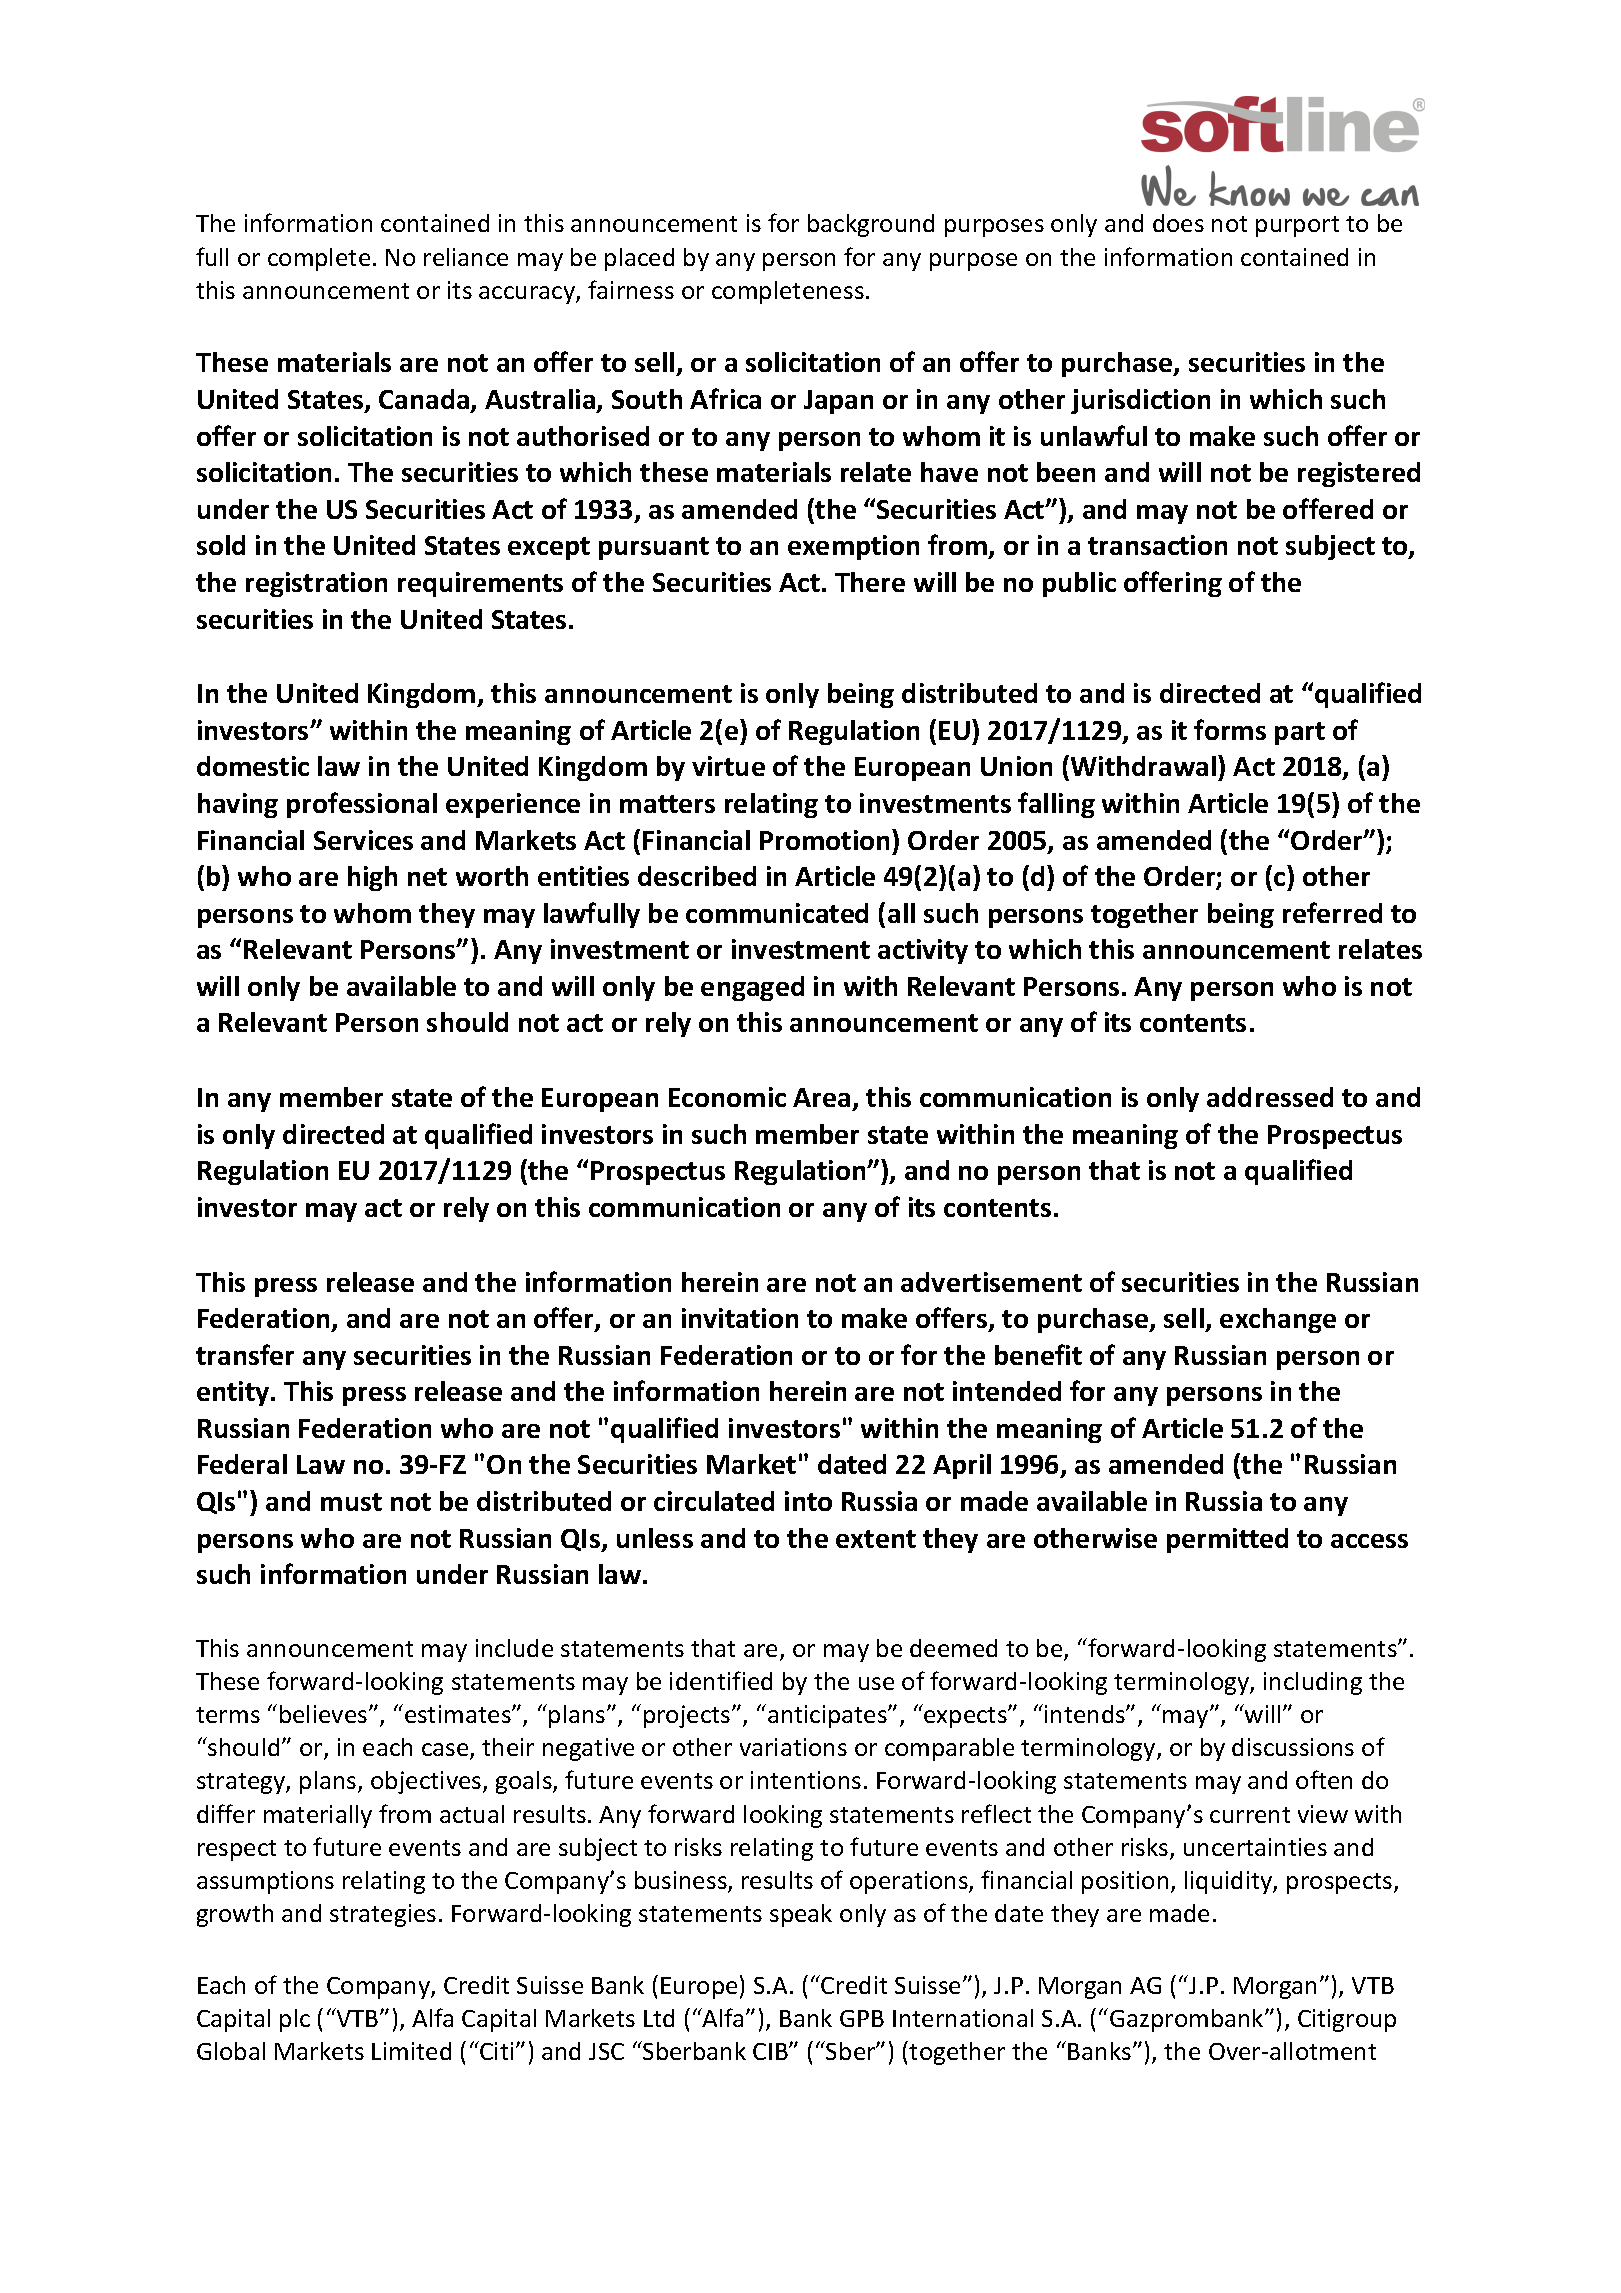 The image size is (1621, 2293). Describe the element at coordinates (466, 257) in the screenshot. I see `reliance` at that location.
